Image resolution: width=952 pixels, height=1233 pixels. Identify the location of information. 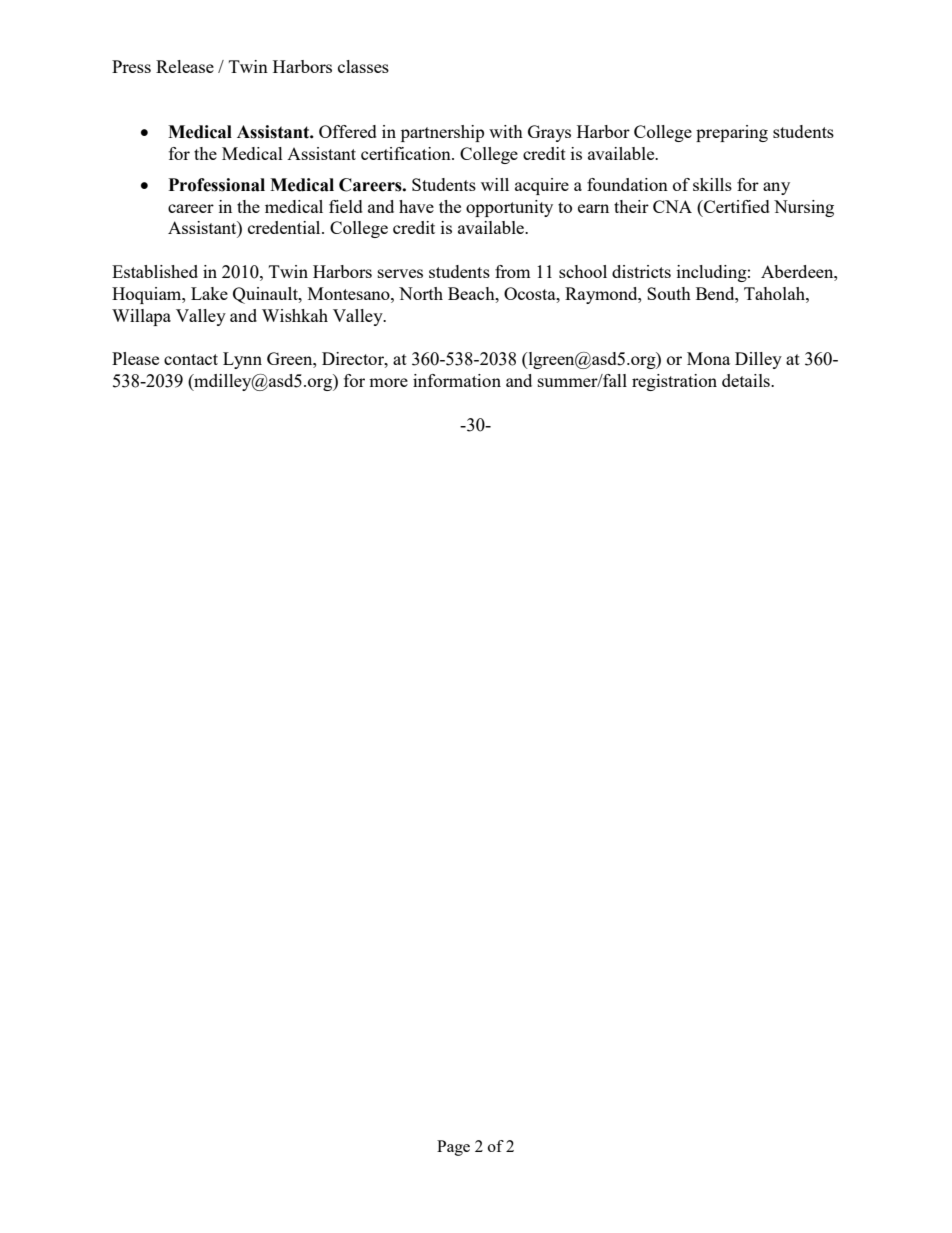
(457, 380).
